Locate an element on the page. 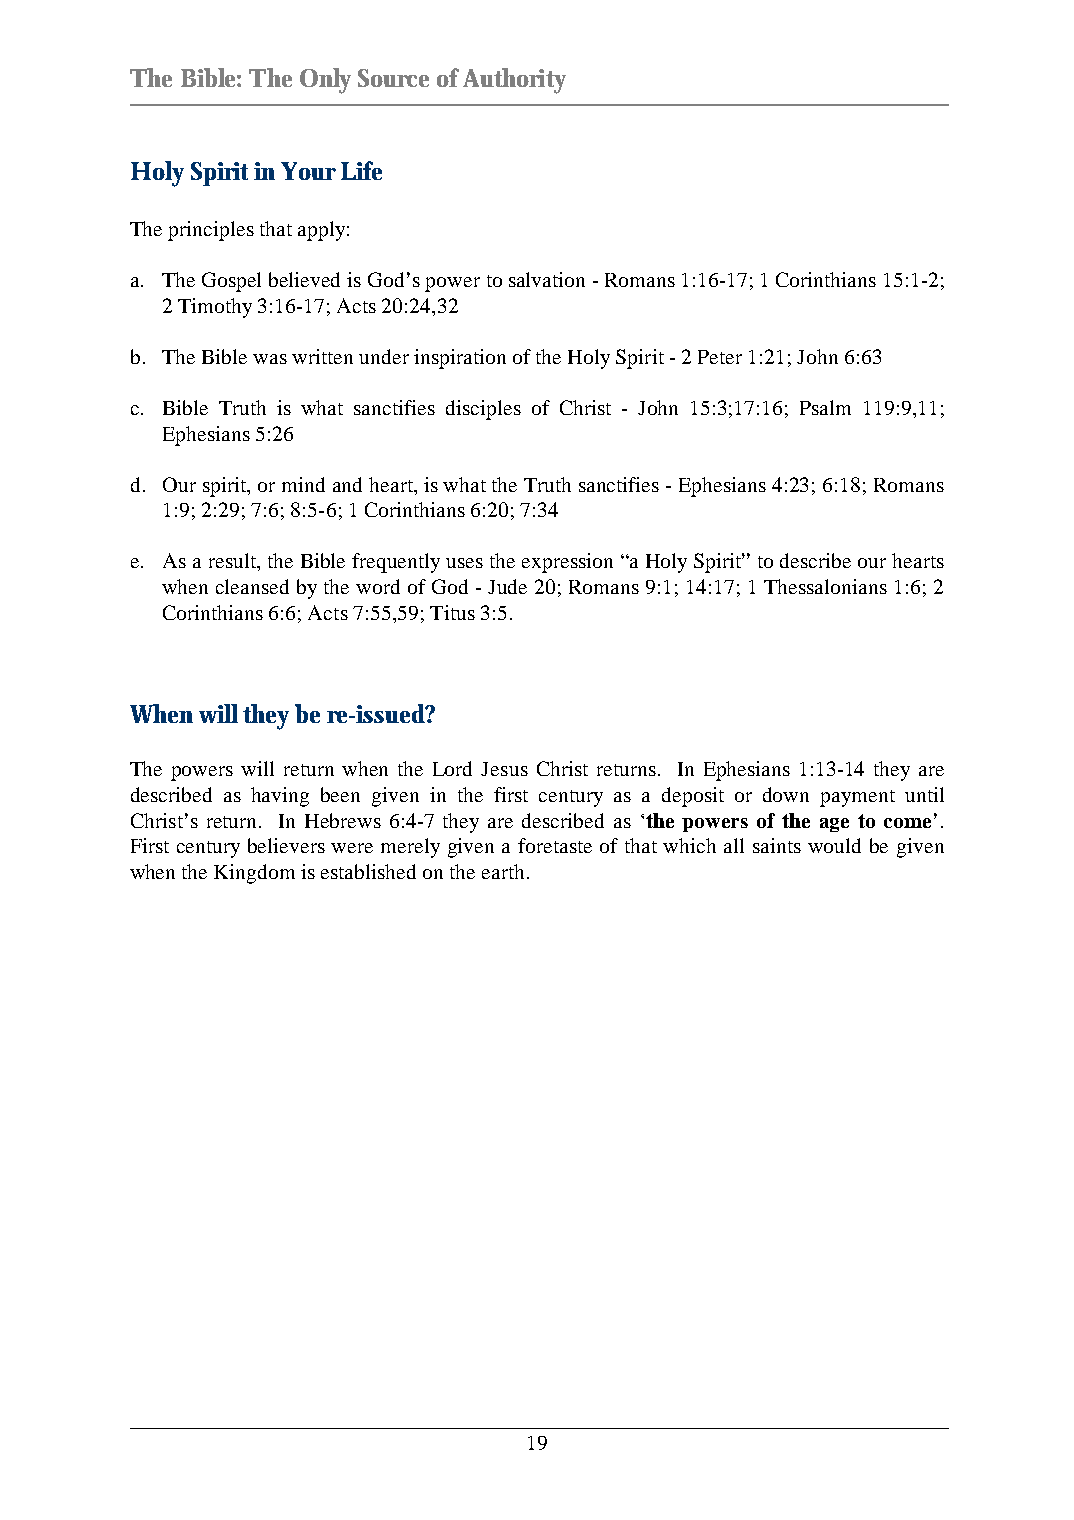 The height and width of the page is (1520, 1074). Authority is located at coordinates (514, 81).
